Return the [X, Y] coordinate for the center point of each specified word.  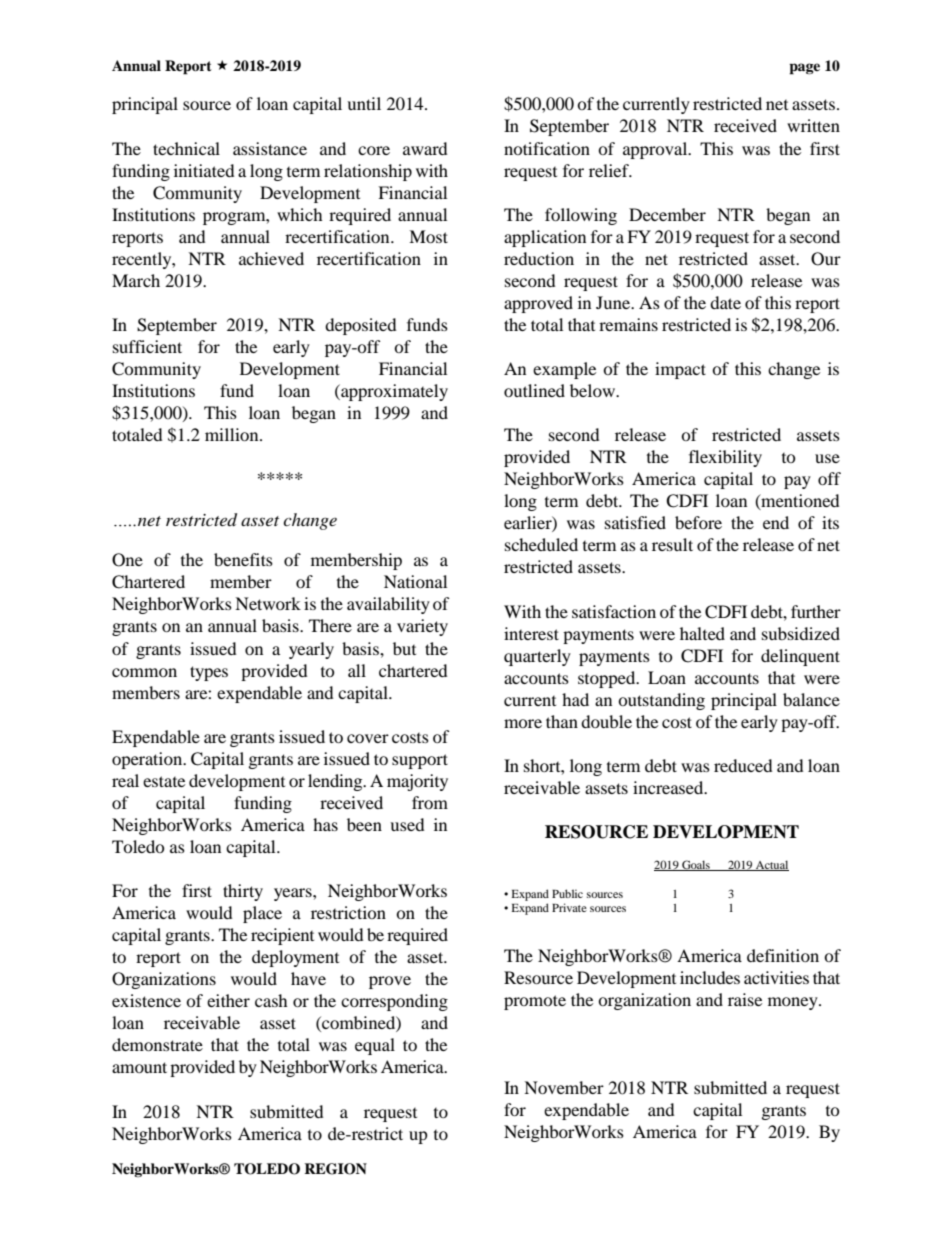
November [564, 1087]
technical [186, 148]
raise [745, 999]
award [425, 148]
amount [139, 1067]
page [804, 69]
